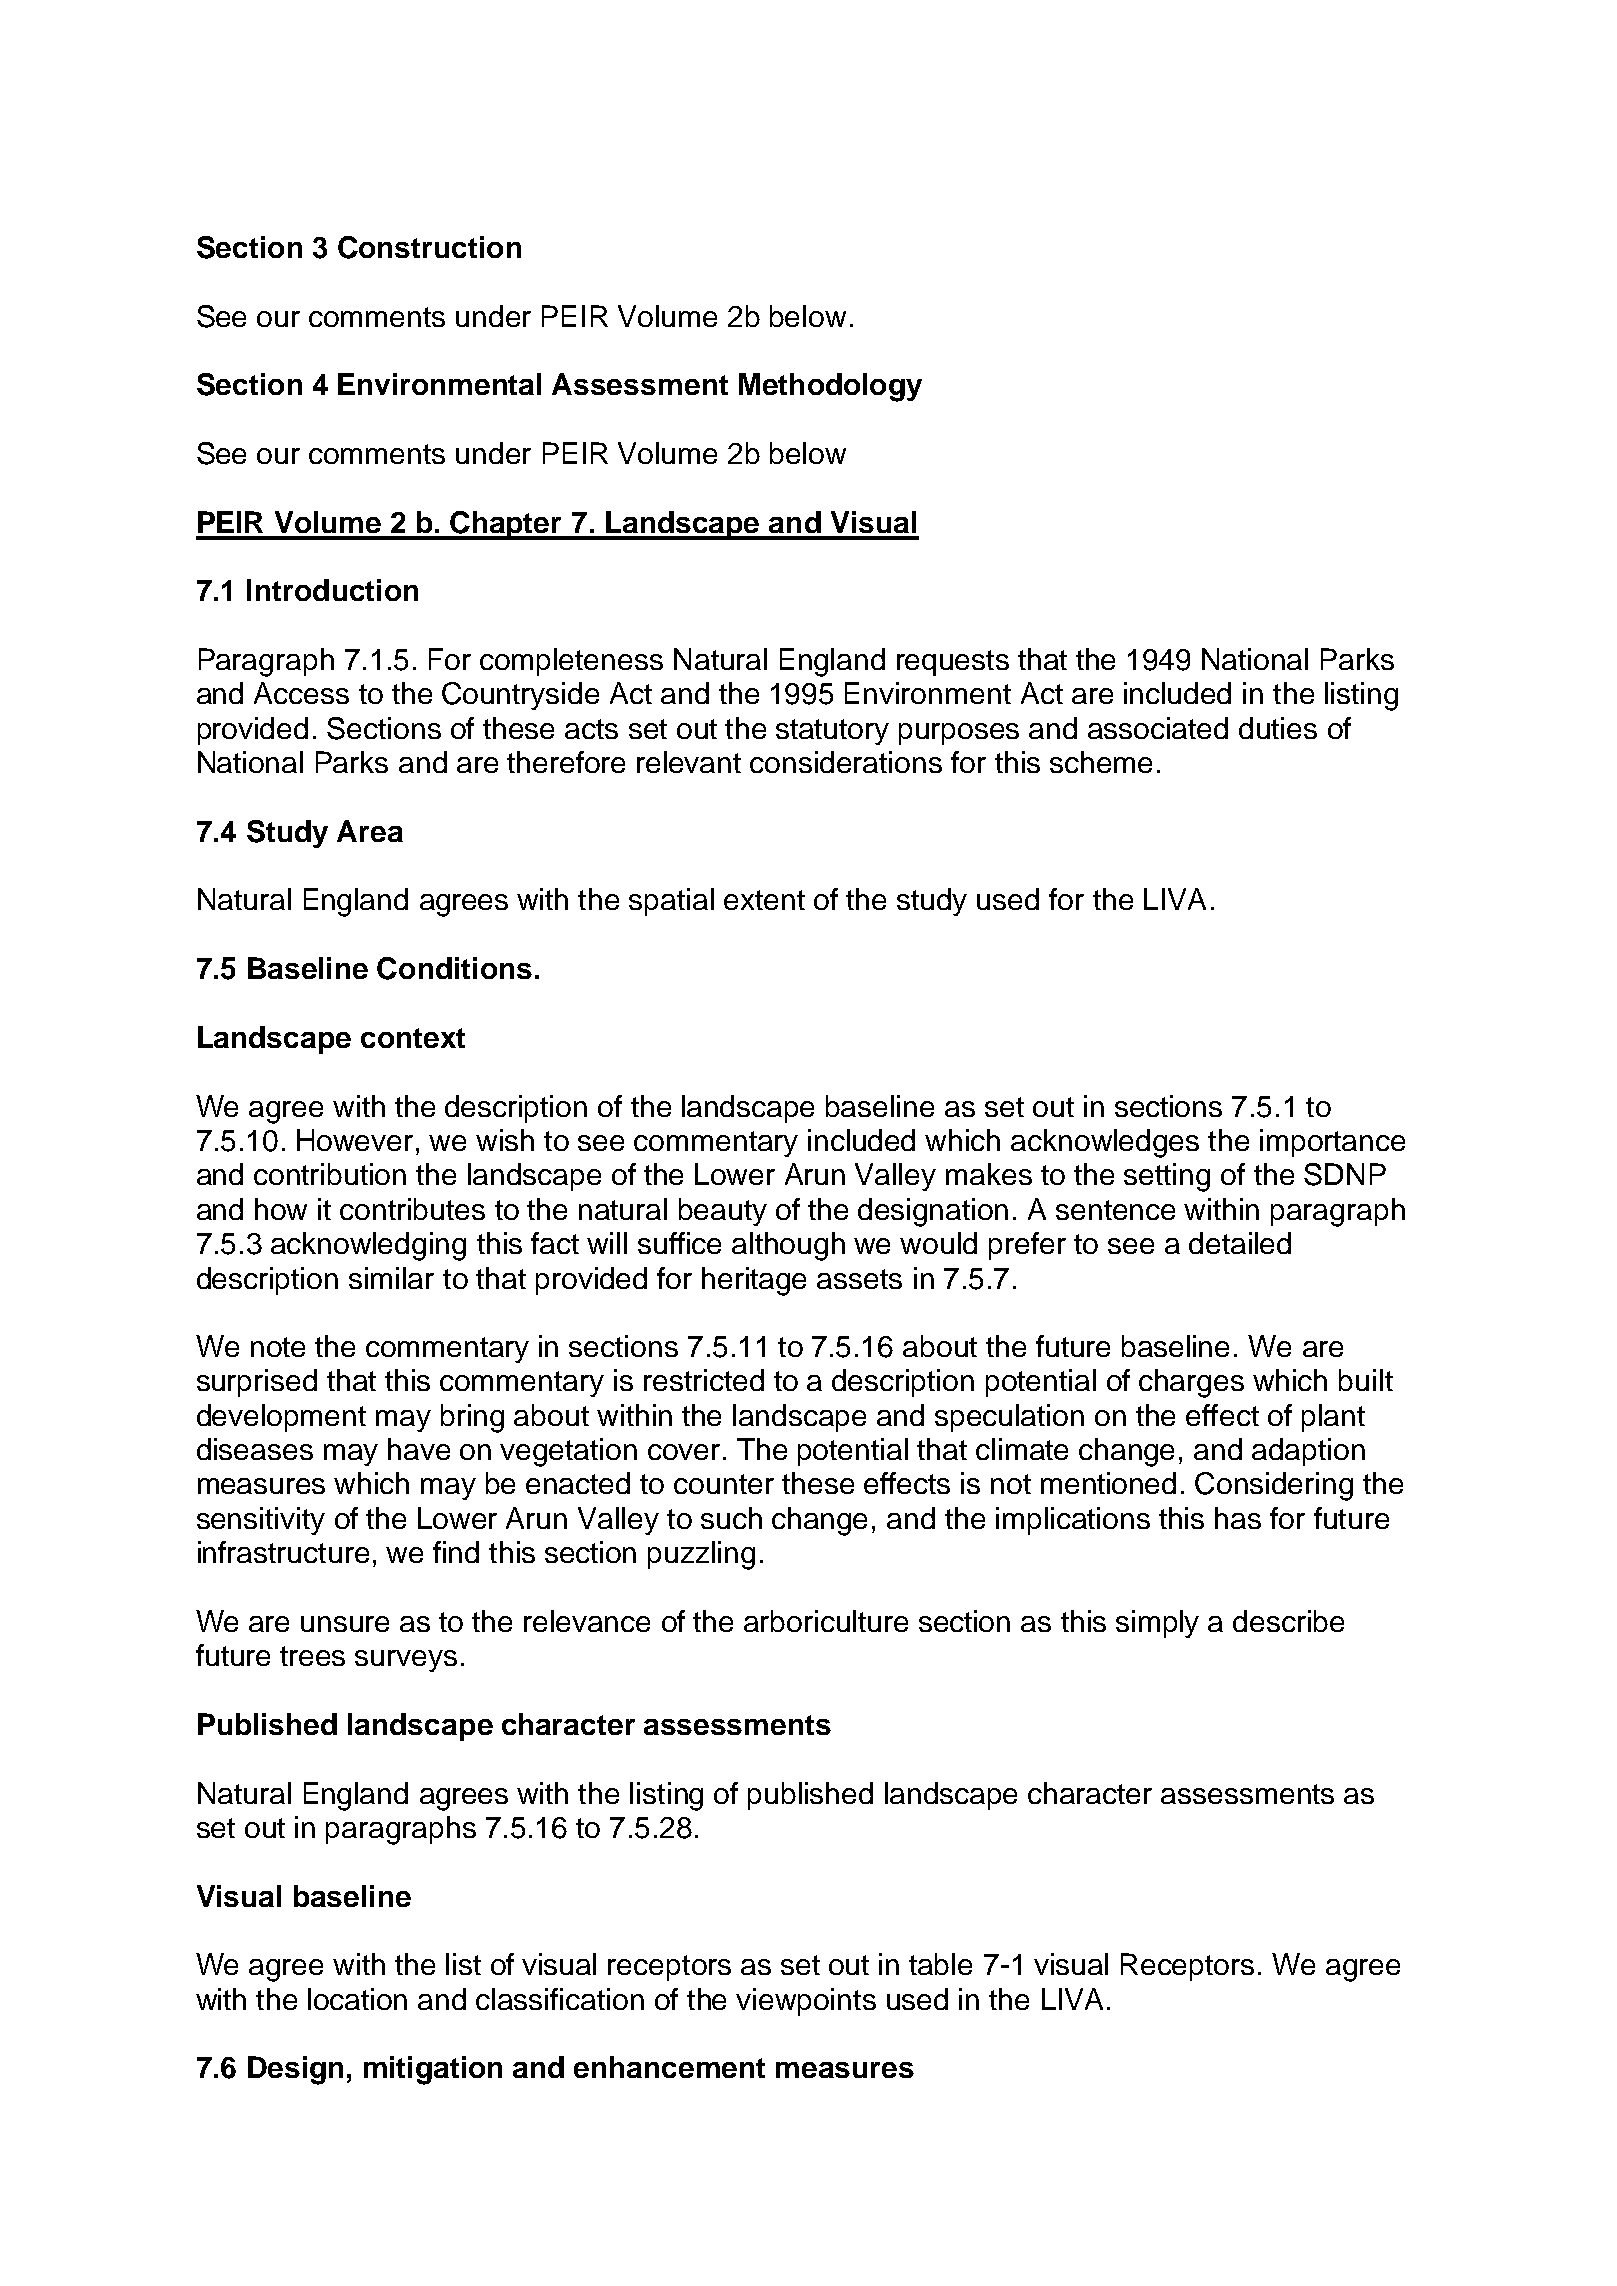 This document has height=2286, width=1617. Describe the element at coordinates (830, 387) in the document. I see `Methodology` at that location.
